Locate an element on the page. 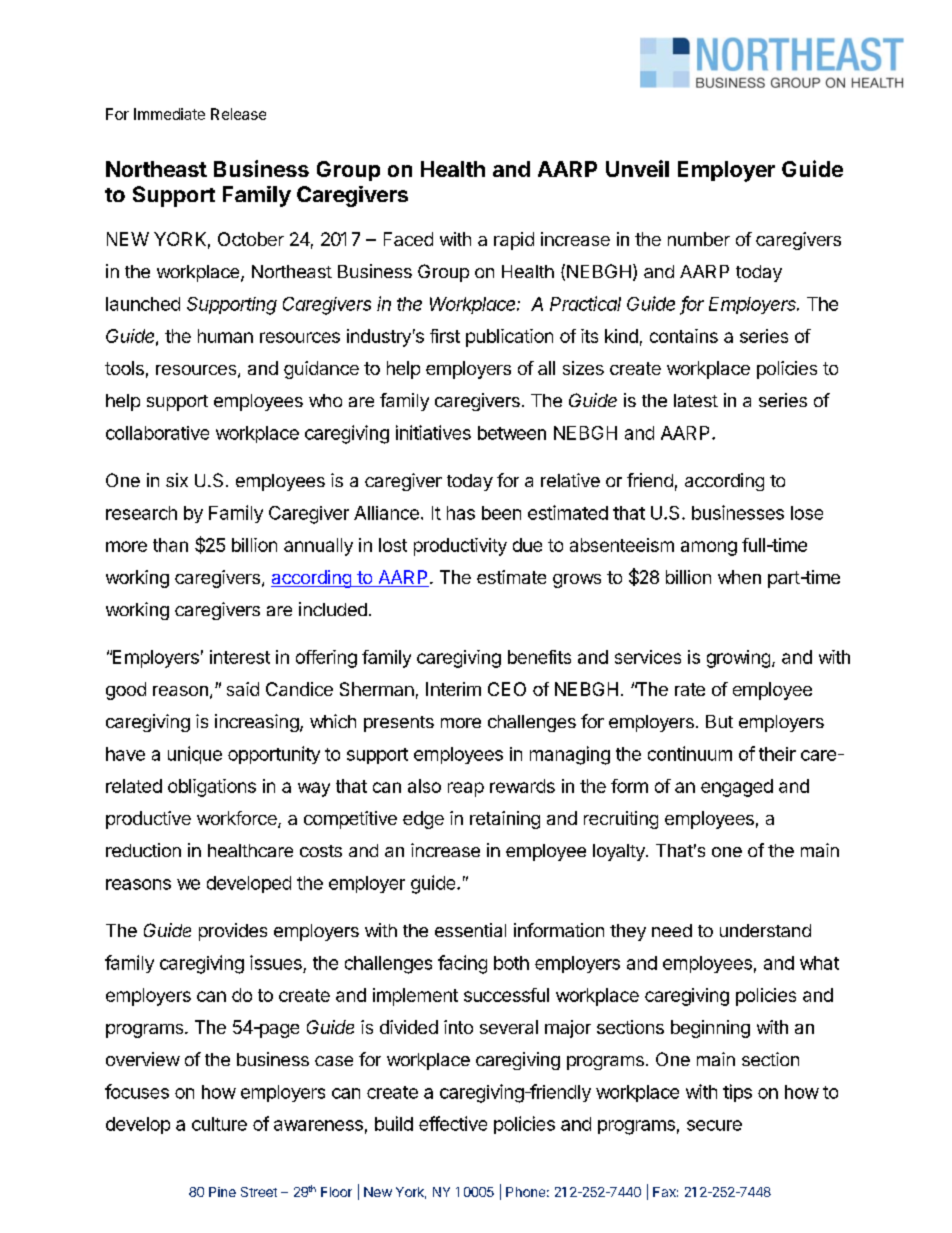 The height and width of the image is (1233, 952). lose is located at coordinates (807, 513).
